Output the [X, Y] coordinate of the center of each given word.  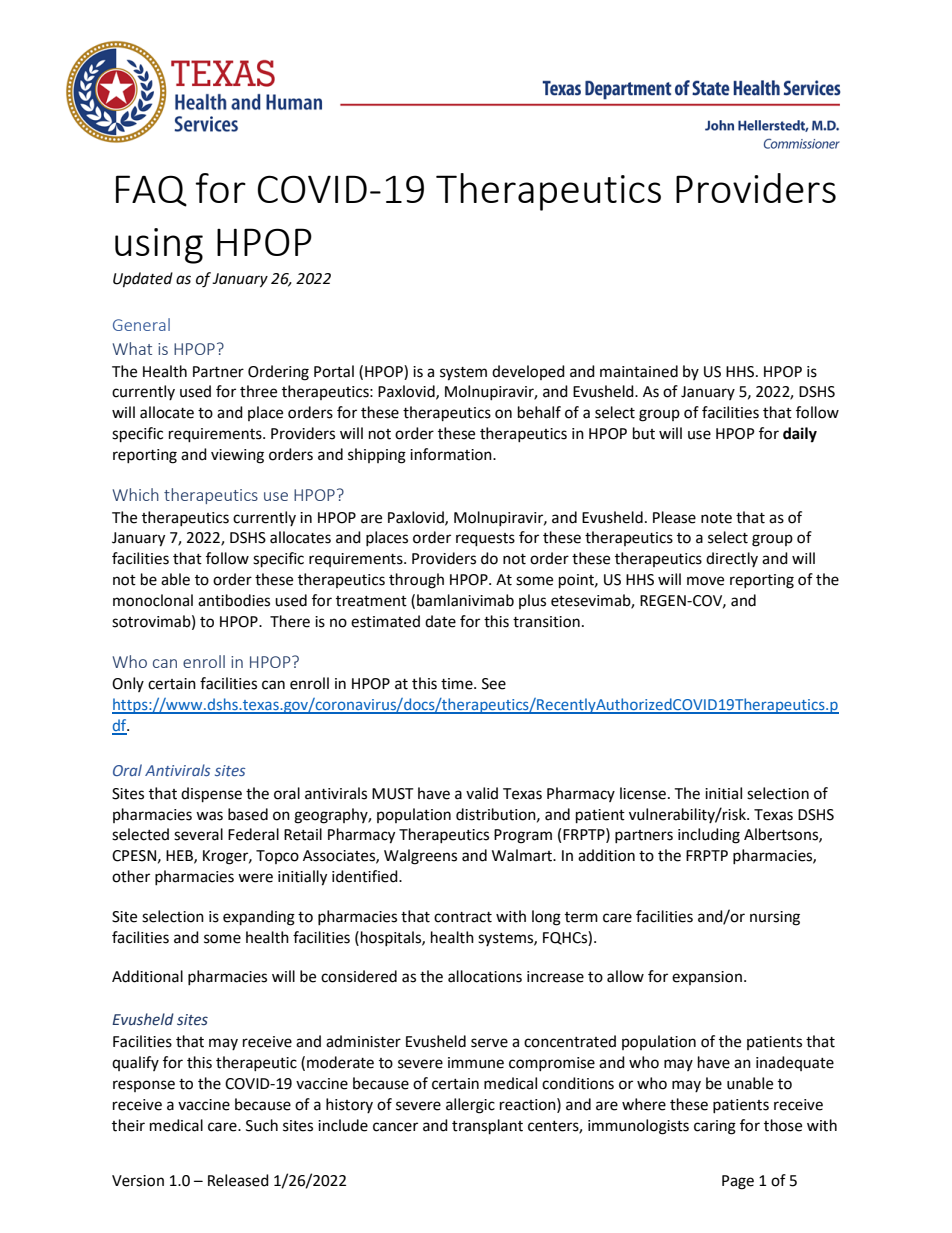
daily [800, 435]
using [159, 246]
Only [128, 684]
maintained [639, 371]
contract [463, 917]
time [458, 684]
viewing [237, 456]
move [705, 581]
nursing [775, 918]
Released [238, 1180]
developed [528, 372]
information [452, 454]
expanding [259, 918]
